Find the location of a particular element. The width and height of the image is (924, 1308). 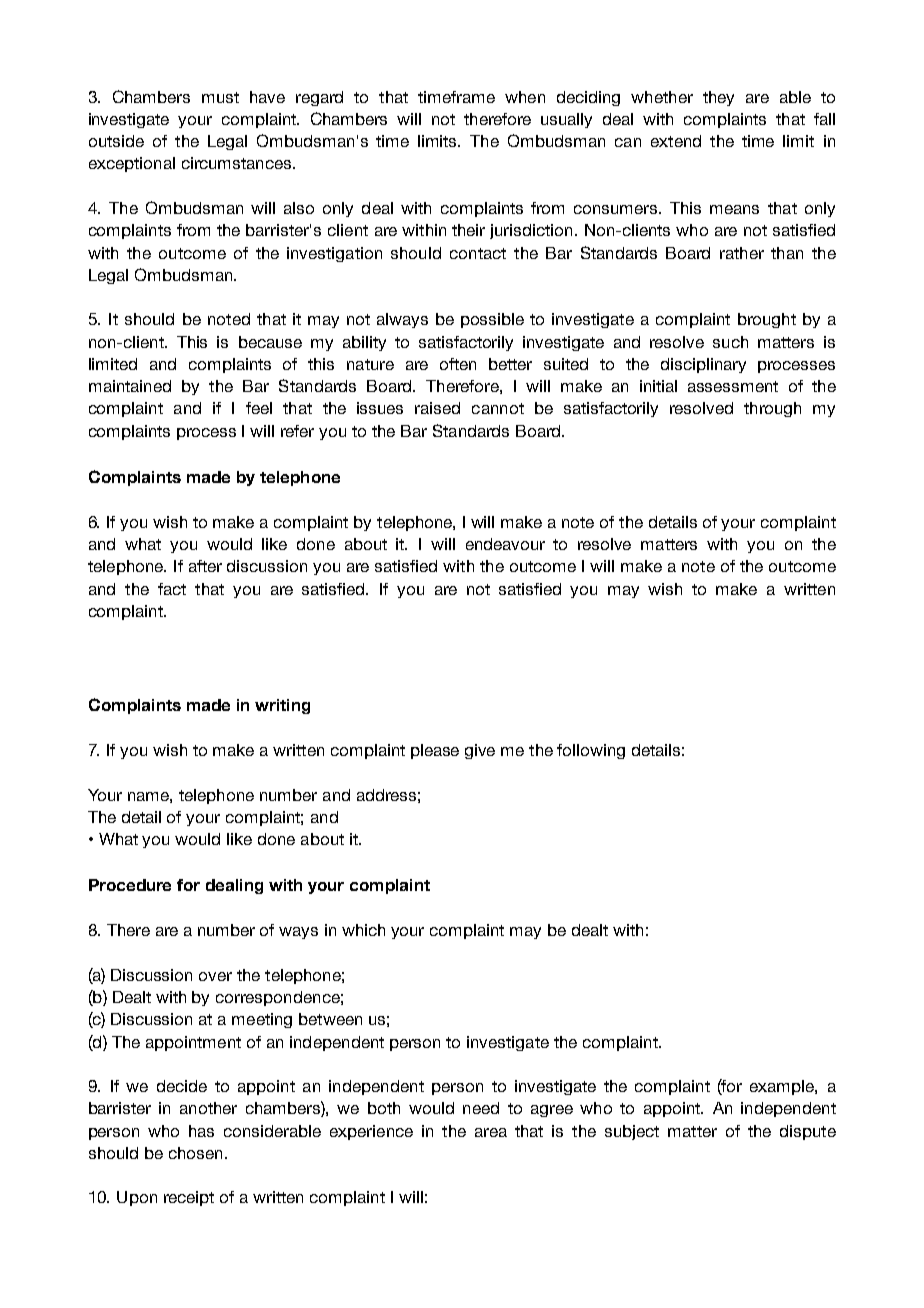

which is located at coordinates (363, 930).
